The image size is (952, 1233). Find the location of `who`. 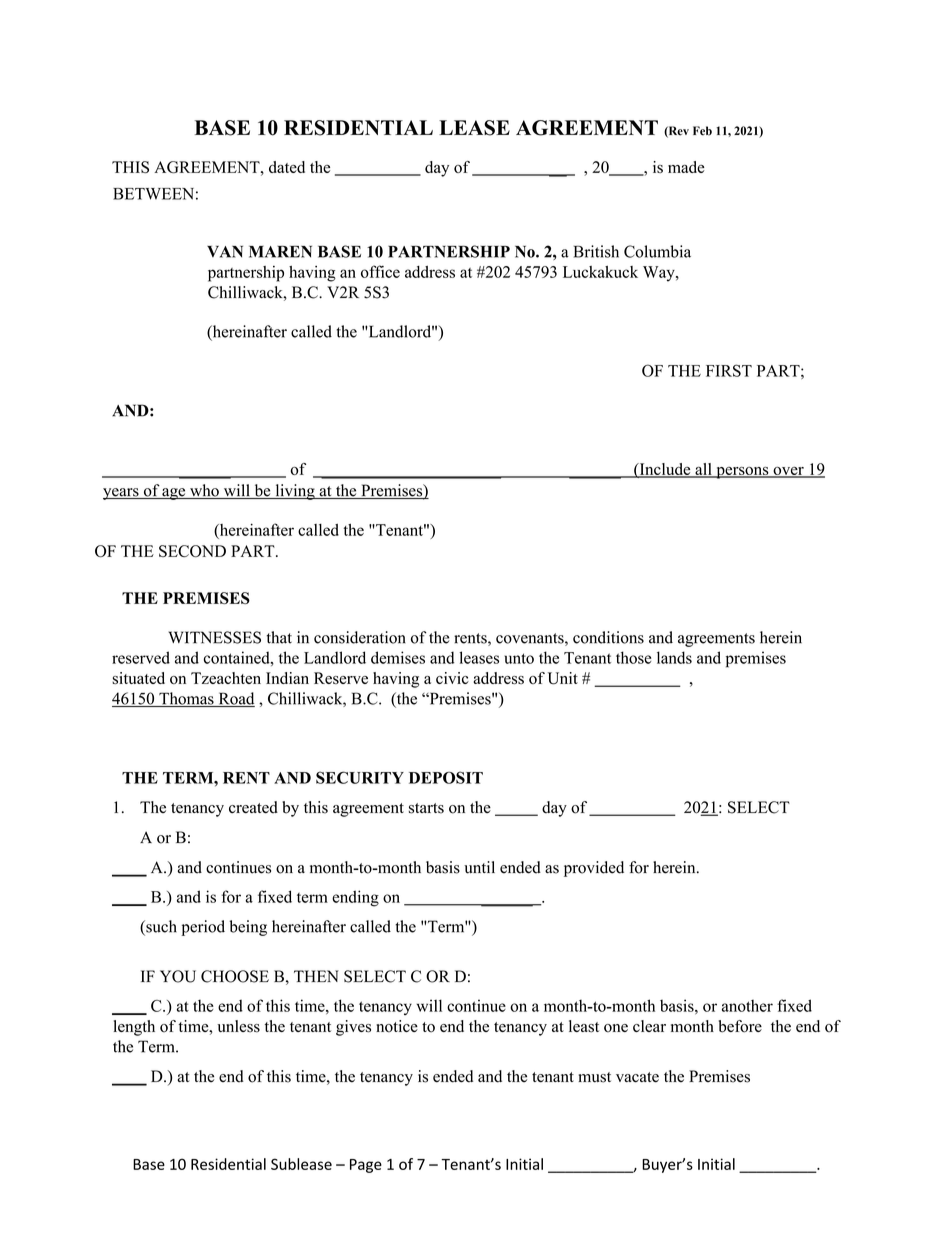

who is located at coordinates (204, 491).
